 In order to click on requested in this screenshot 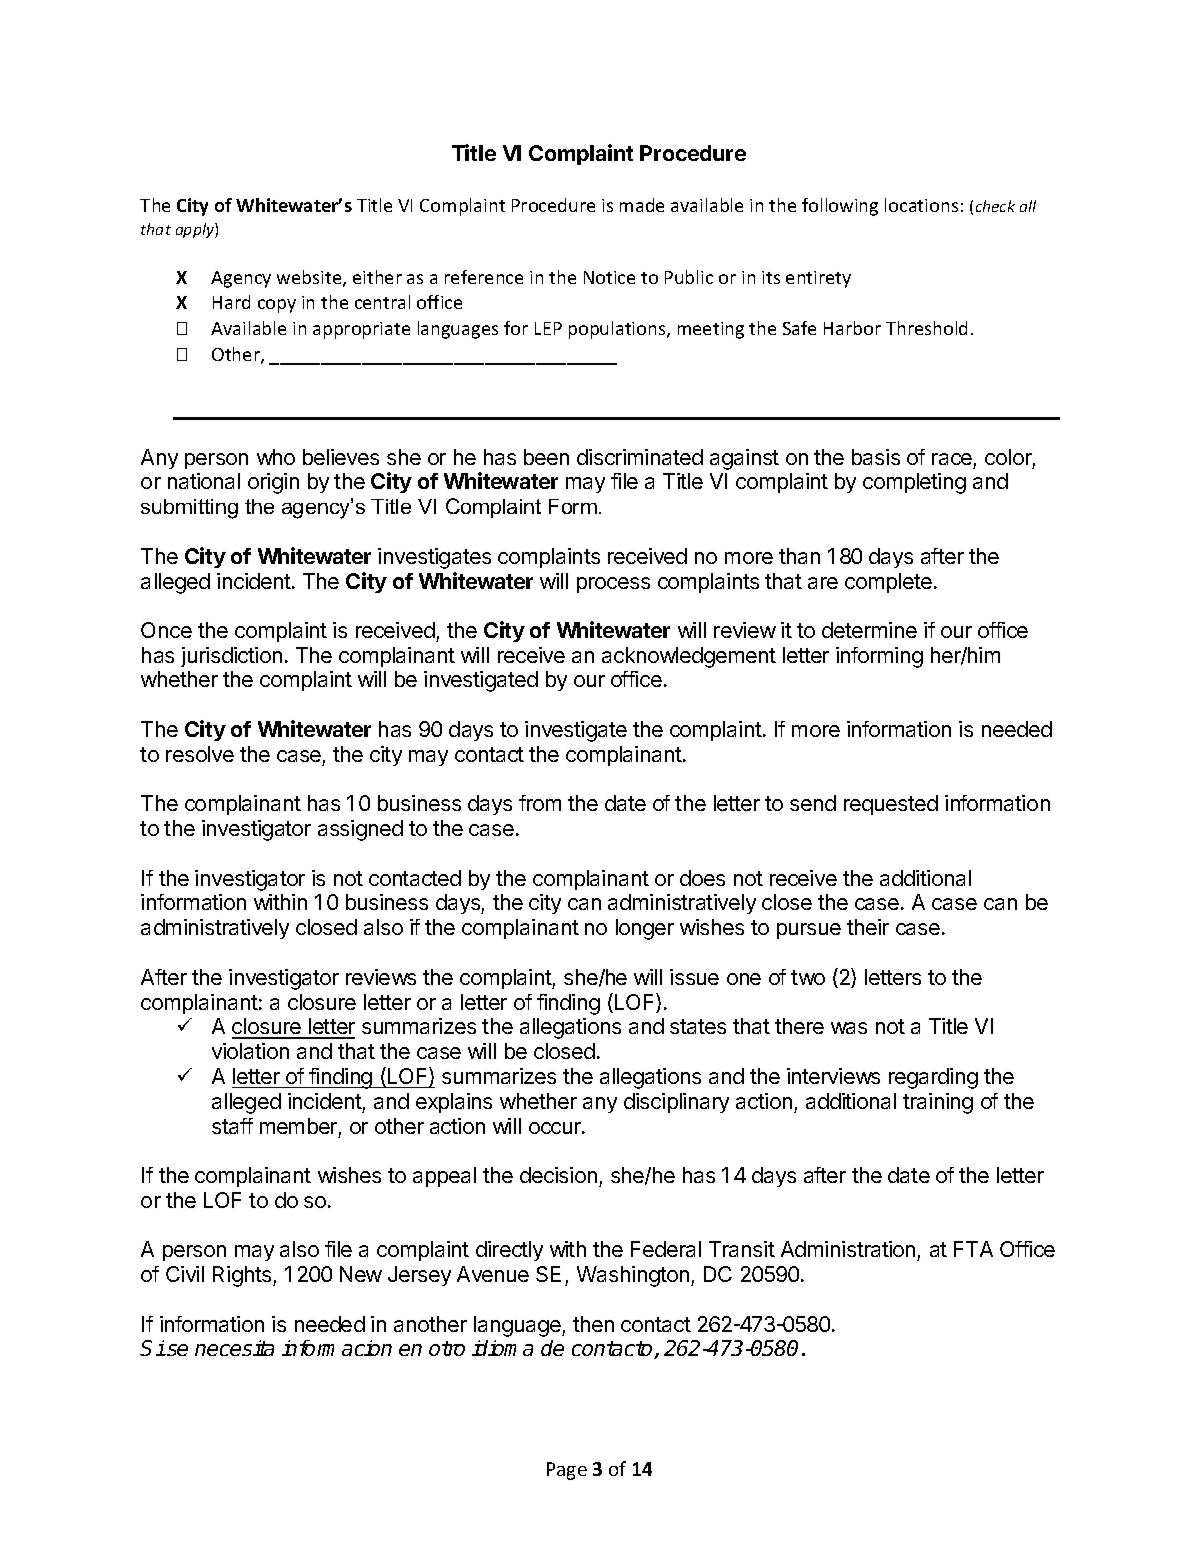, I will do `click(891, 805)`.
